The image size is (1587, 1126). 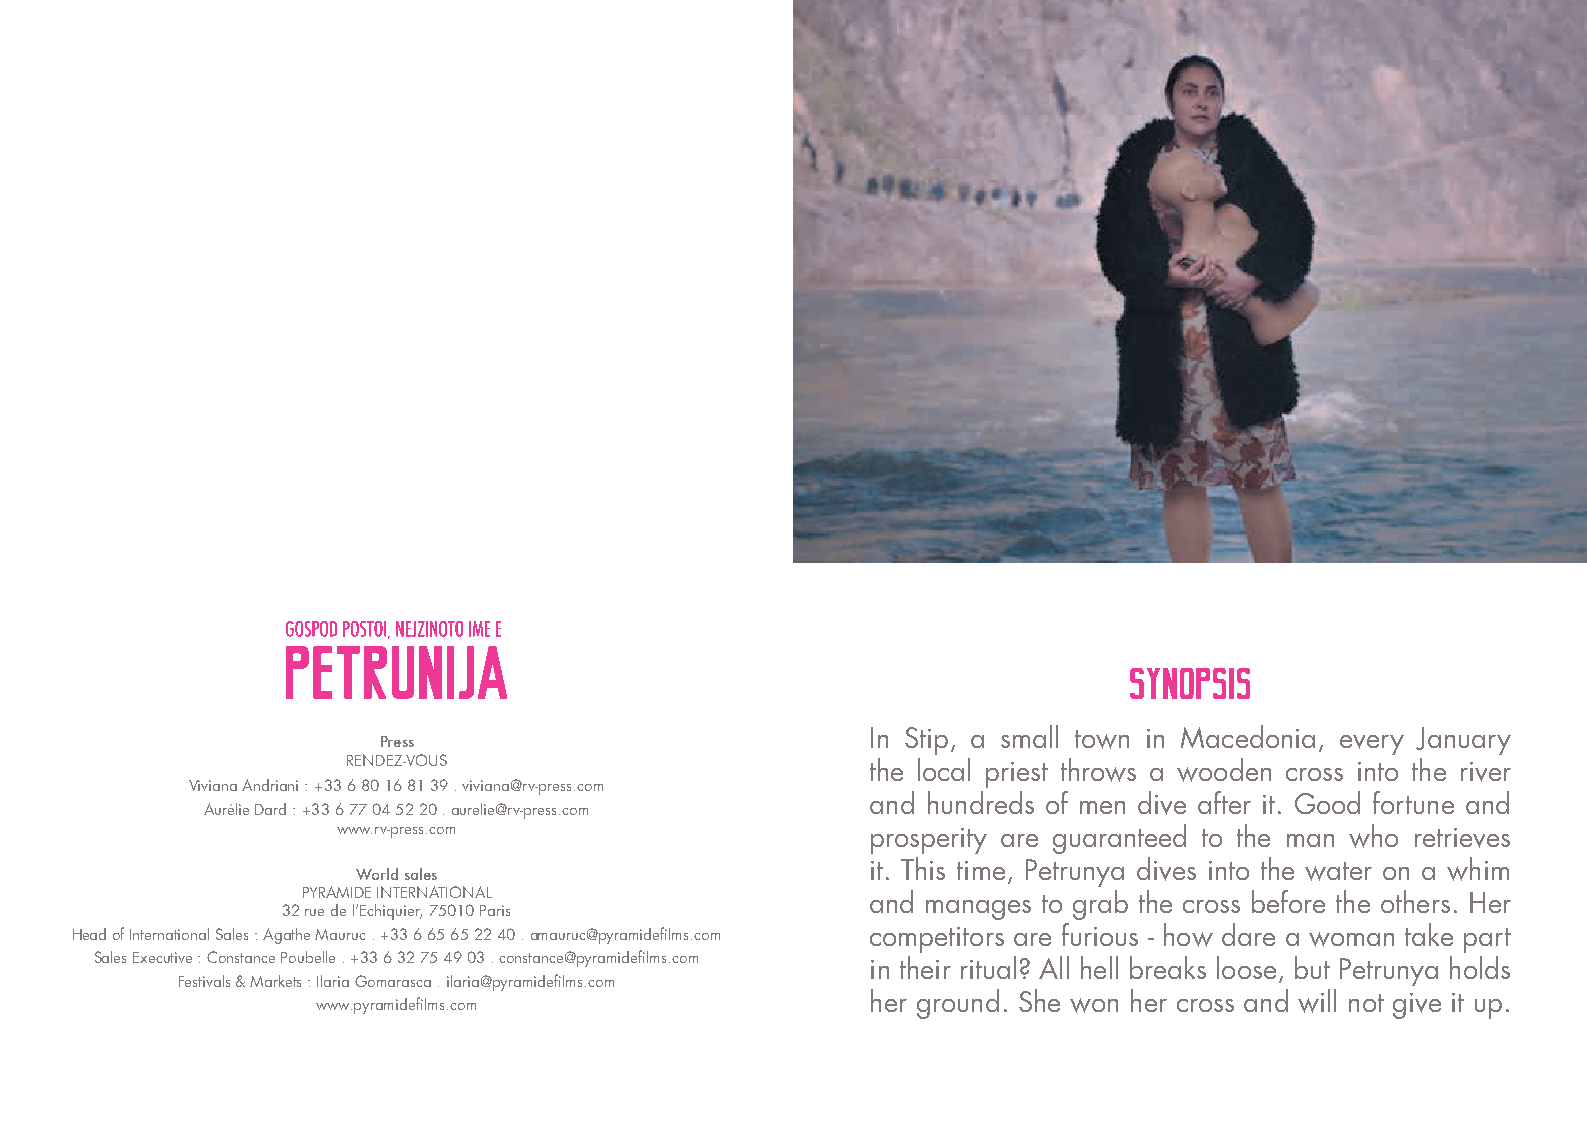 What do you see at coordinates (1029, 736) in the image?
I see `small` at bounding box center [1029, 736].
